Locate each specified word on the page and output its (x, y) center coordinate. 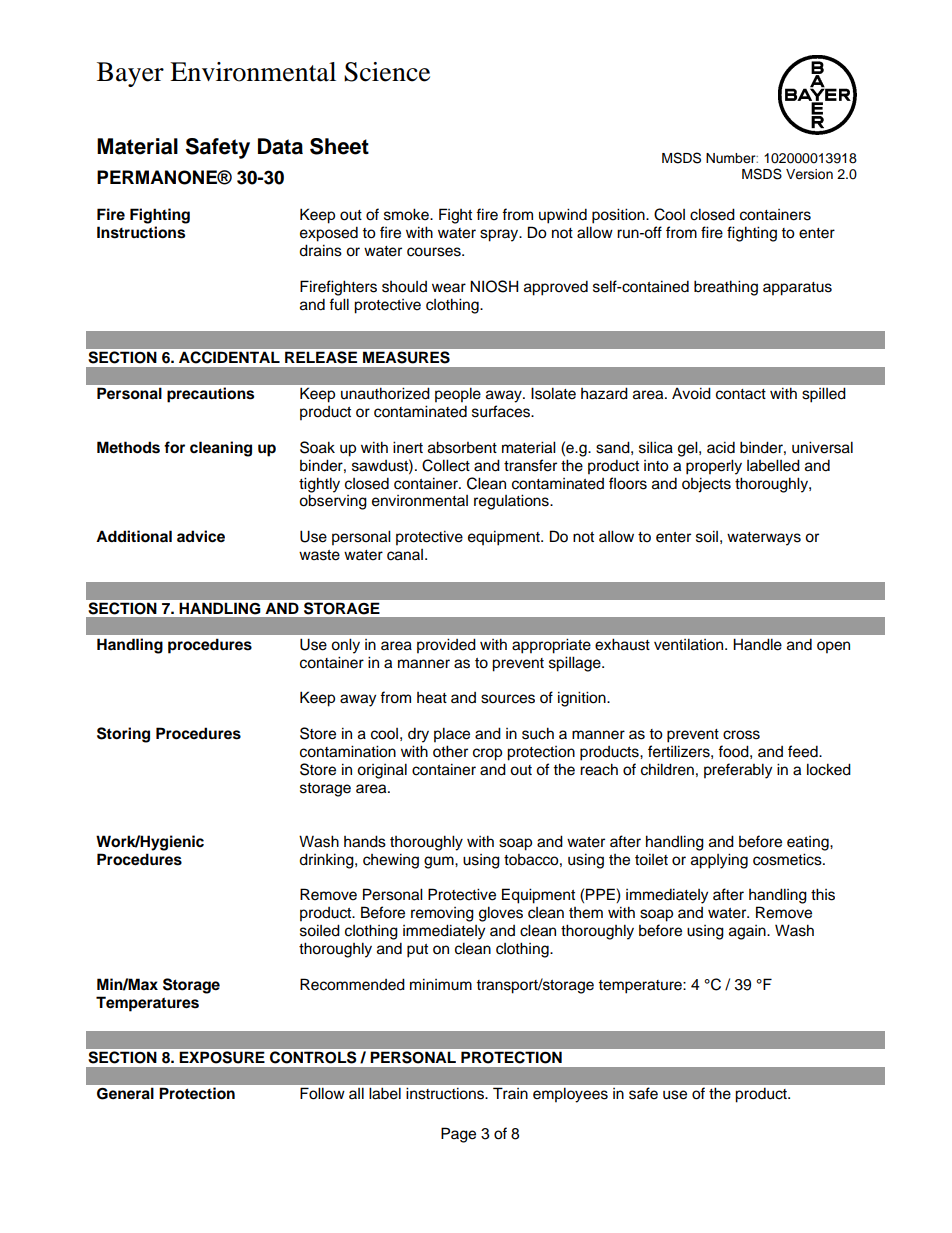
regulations (512, 502)
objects (706, 485)
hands (365, 841)
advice (201, 536)
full (339, 304)
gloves (501, 914)
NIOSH (494, 286)
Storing (123, 735)
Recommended (352, 984)
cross (741, 735)
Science (387, 72)
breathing (726, 288)
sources (508, 699)
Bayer (130, 74)
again (748, 932)
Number (732, 158)
